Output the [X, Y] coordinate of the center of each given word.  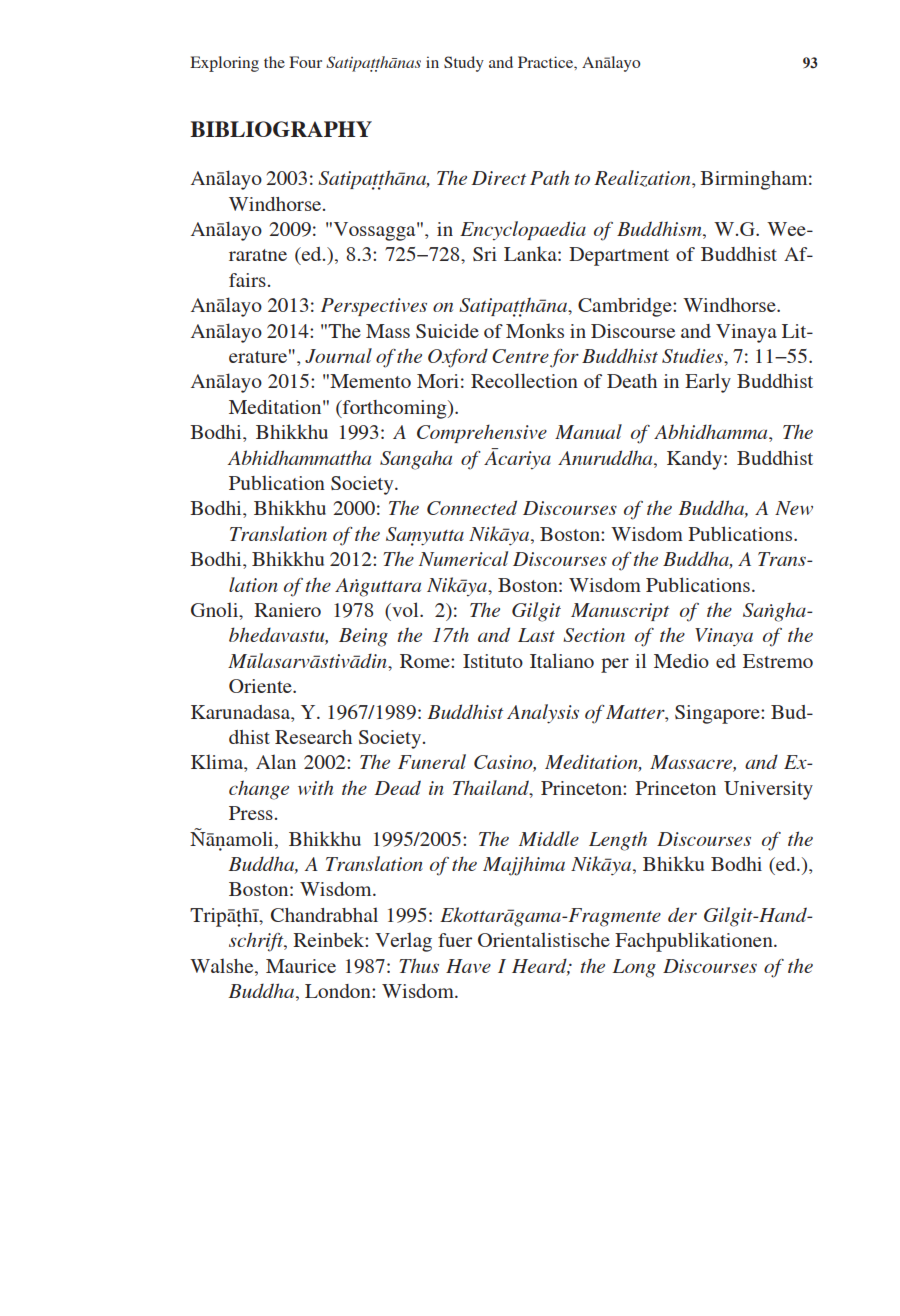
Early [708, 383]
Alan [276, 761]
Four [305, 62]
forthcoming [395, 409]
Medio [681, 661]
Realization [643, 179]
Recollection [524, 380]
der [682, 914]
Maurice [301, 966]
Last [536, 635]
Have [468, 966]
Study [464, 64]
